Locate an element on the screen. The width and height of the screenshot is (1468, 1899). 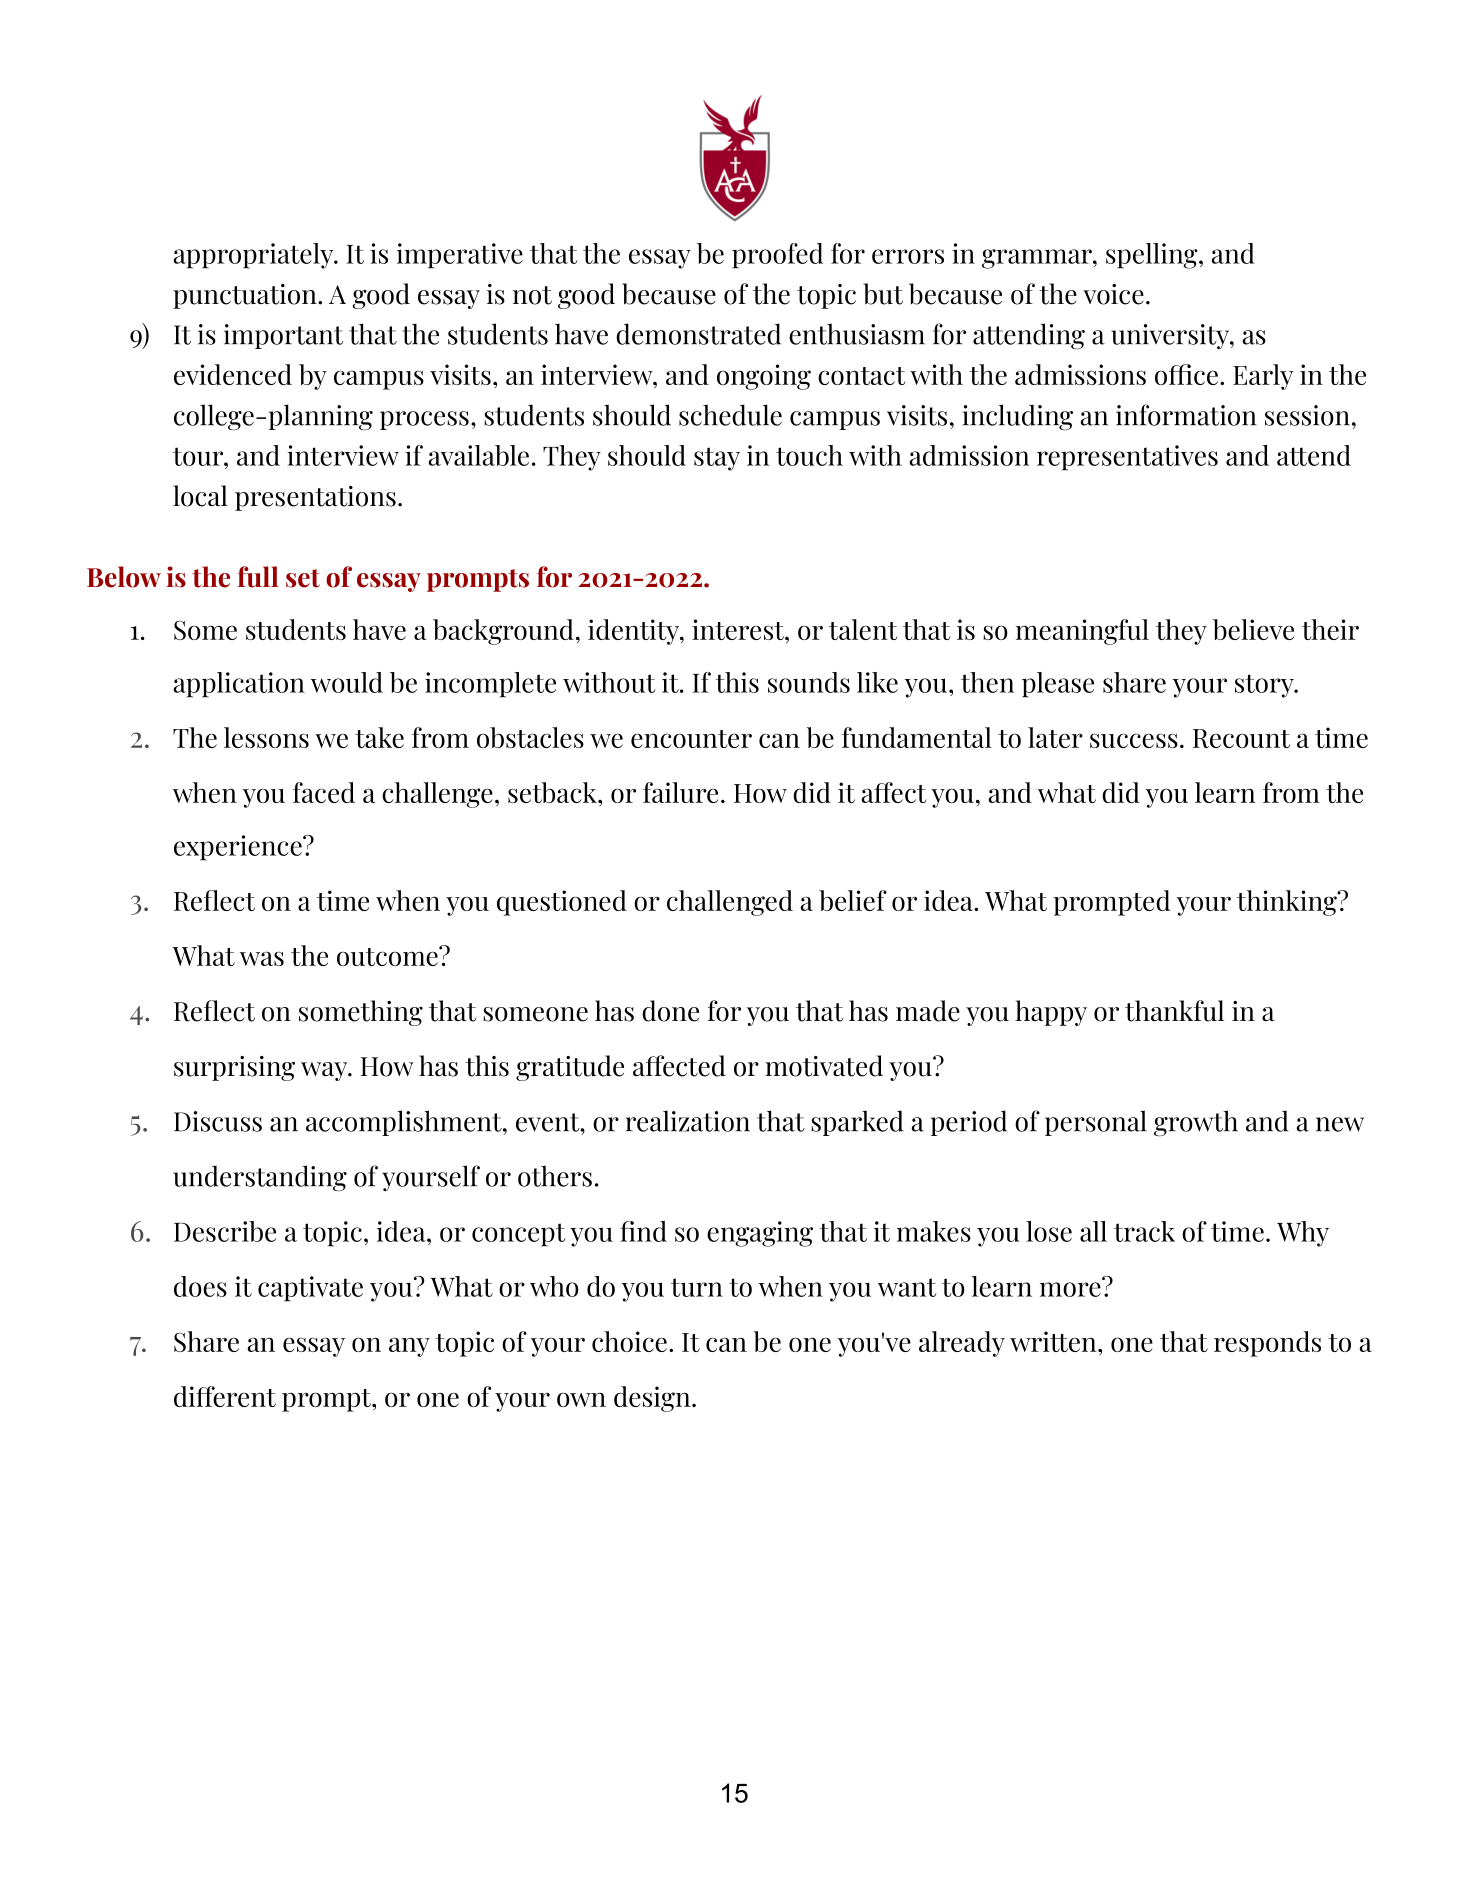
voice is located at coordinates (1113, 294).
